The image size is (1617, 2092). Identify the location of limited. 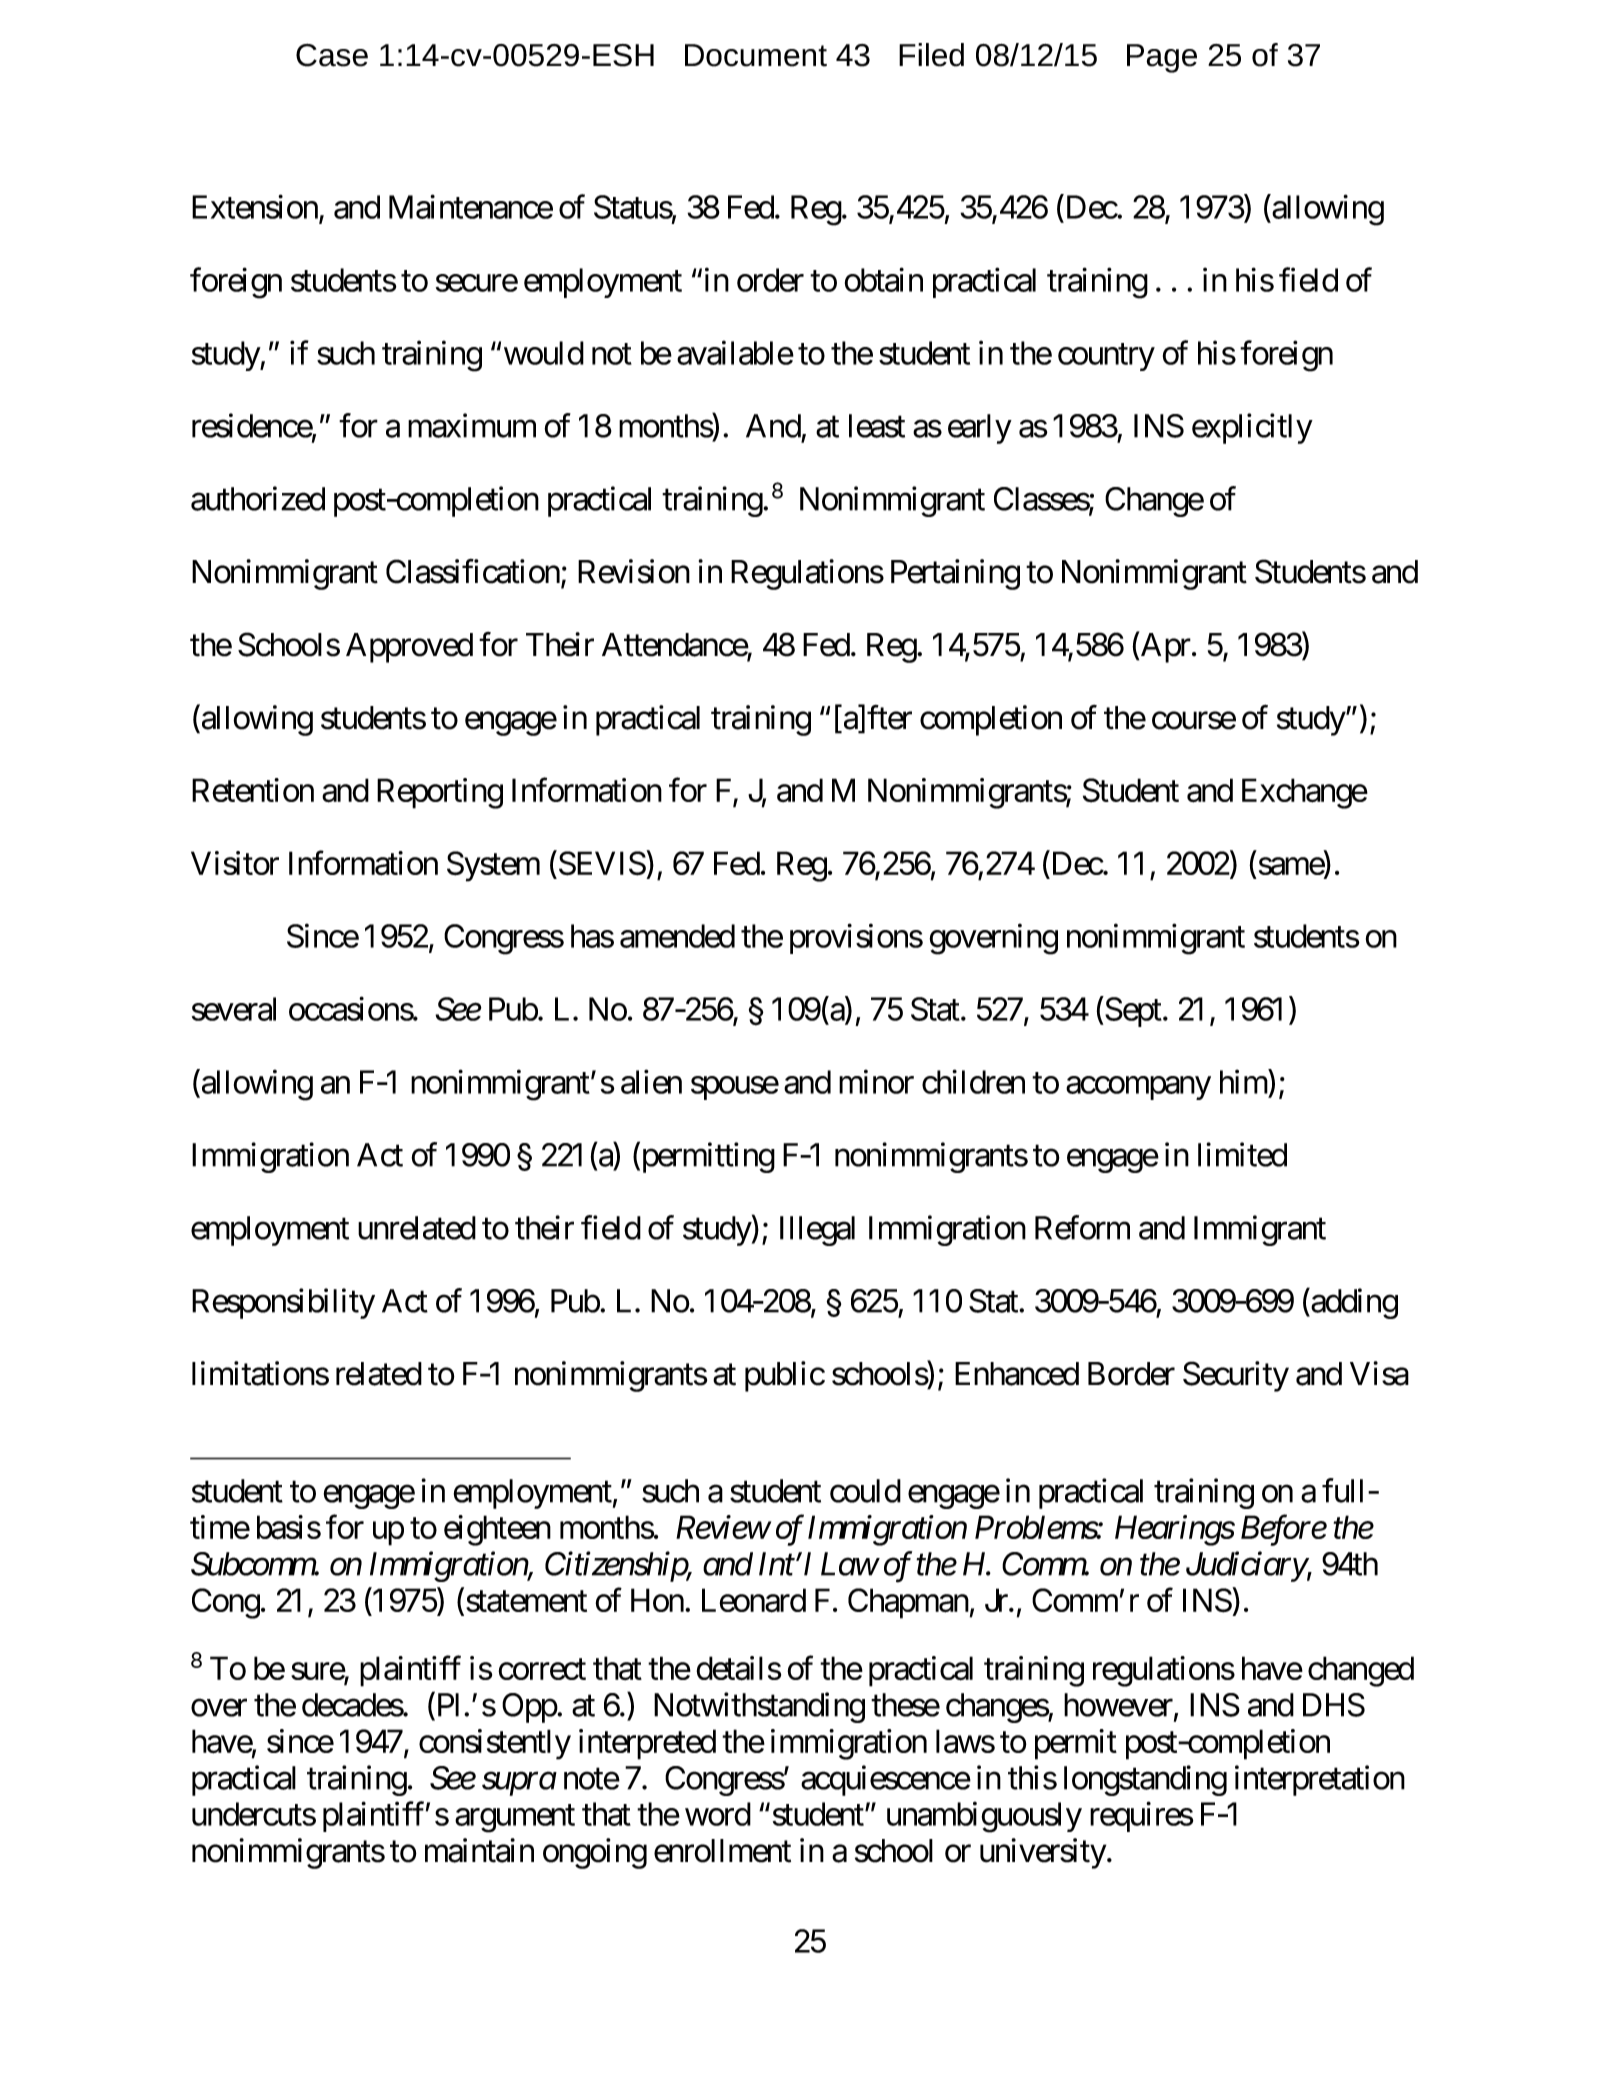
(1242, 1154).
